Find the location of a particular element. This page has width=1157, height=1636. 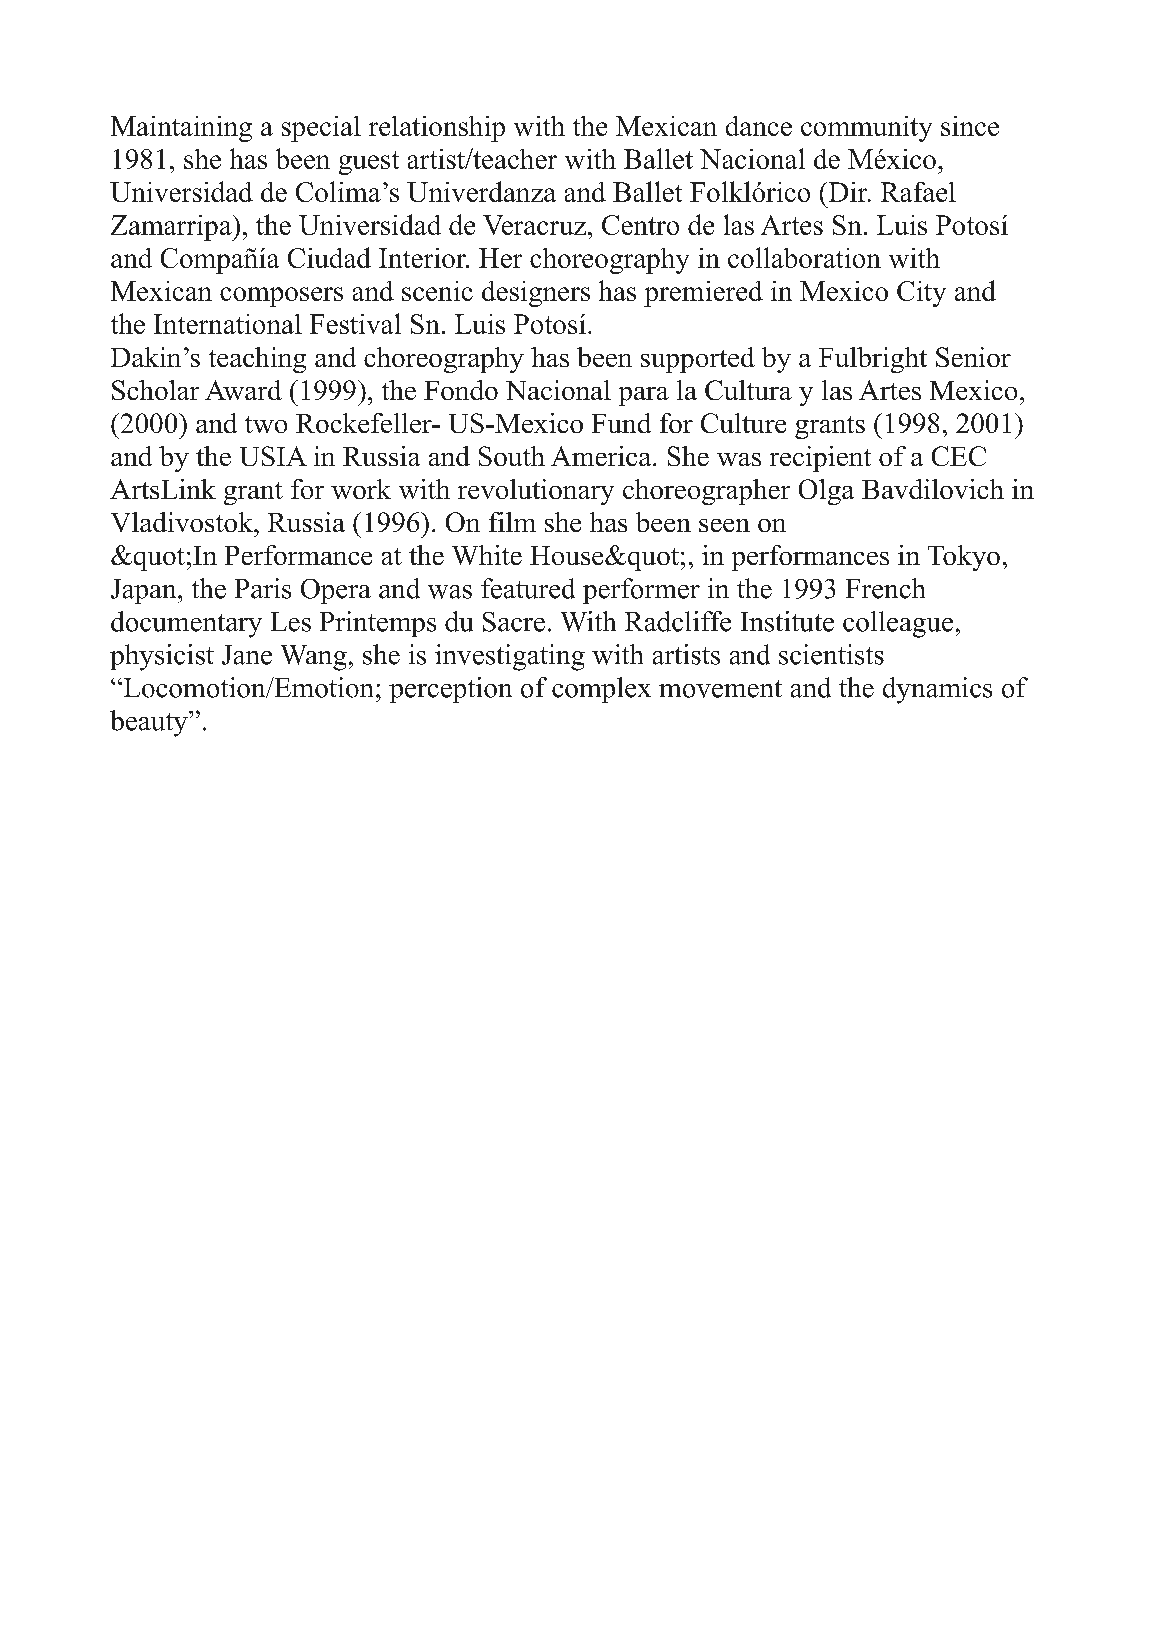

recipient is located at coordinates (820, 459).
